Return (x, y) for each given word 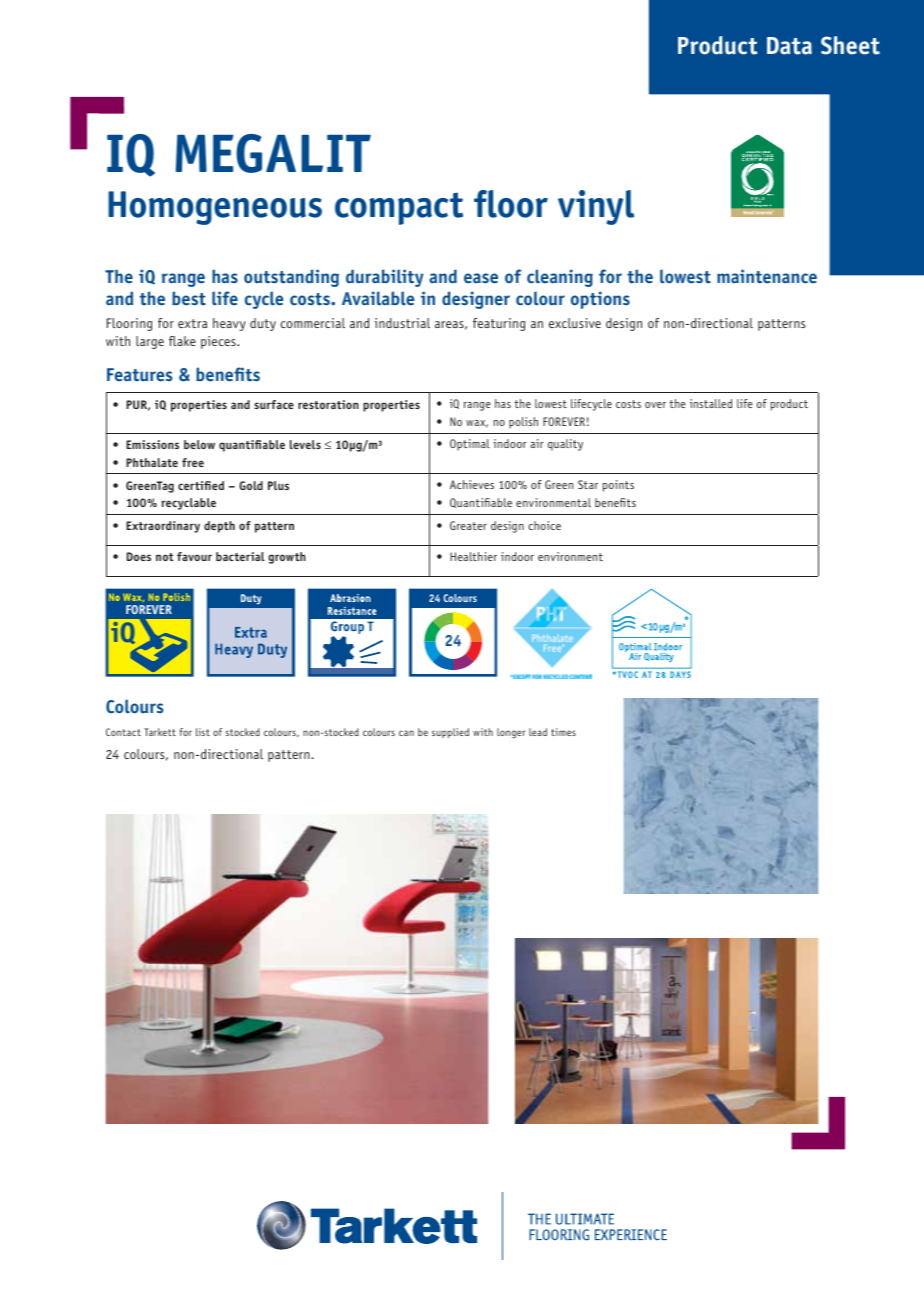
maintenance (767, 276)
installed (711, 403)
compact (399, 208)
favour (194, 556)
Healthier (473, 556)
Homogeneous (215, 208)
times (563, 732)
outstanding (291, 278)
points (618, 486)
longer (511, 733)
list (203, 732)
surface (274, 404)
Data (789, 46)
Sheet (850, 45)
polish (523, 423)
